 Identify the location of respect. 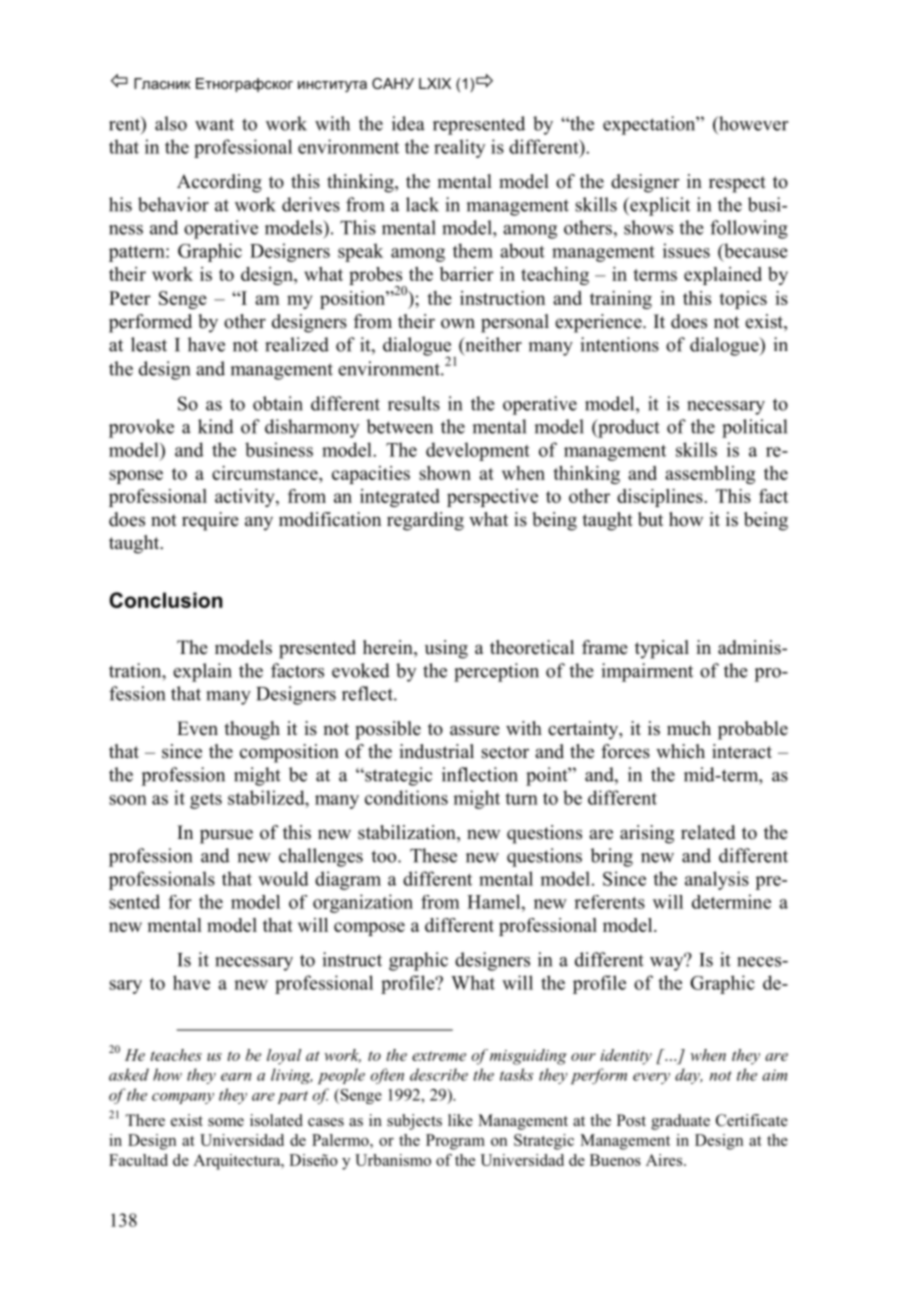
(737, 184).
